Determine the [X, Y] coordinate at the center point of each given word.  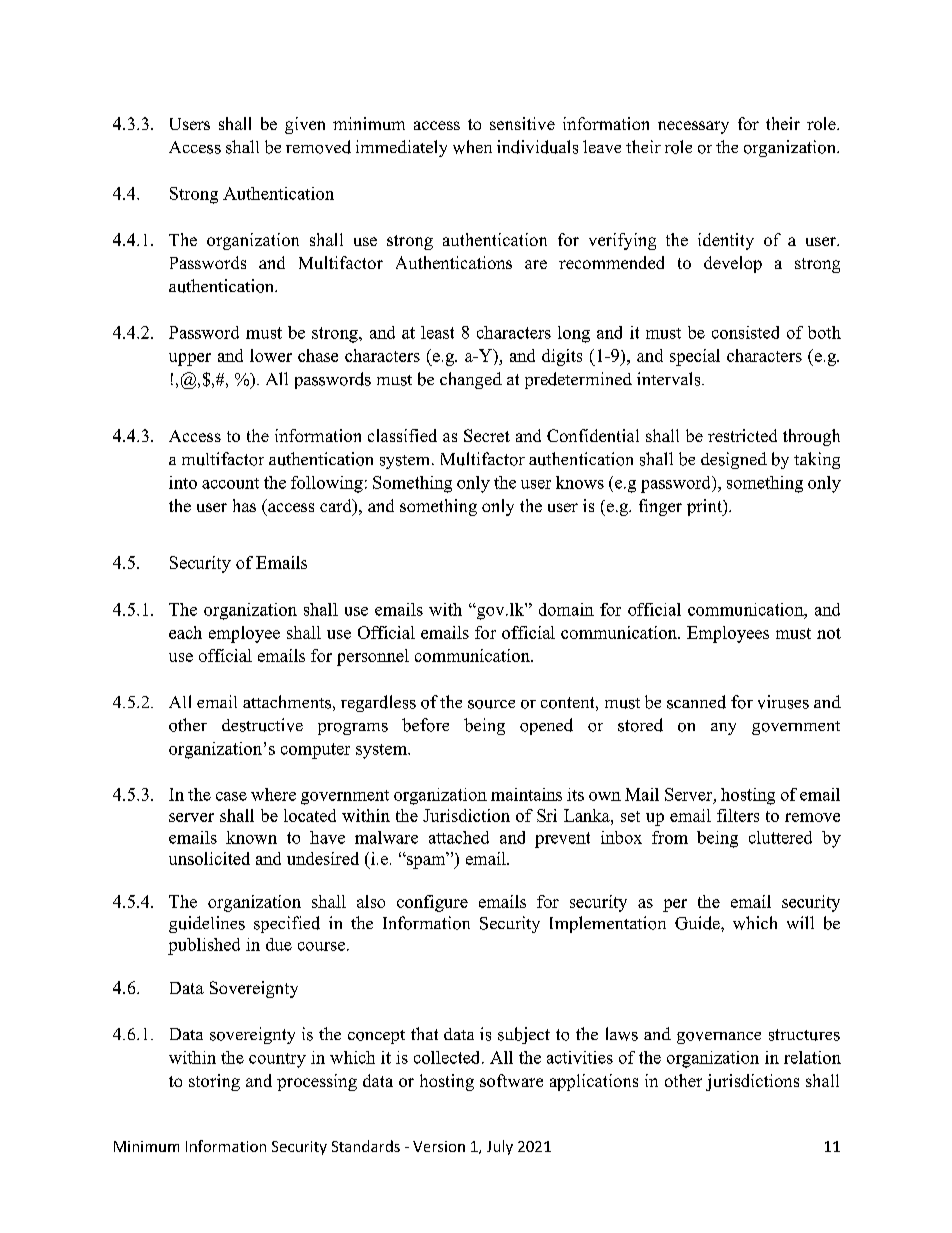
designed [734, 460]
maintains [526, 794]
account [230, 483]
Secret [487, 435]
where [273, 794]
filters [738, 815]
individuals [537, 147]
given [305, 125]
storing [214, 1082]
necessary [693, 127]
